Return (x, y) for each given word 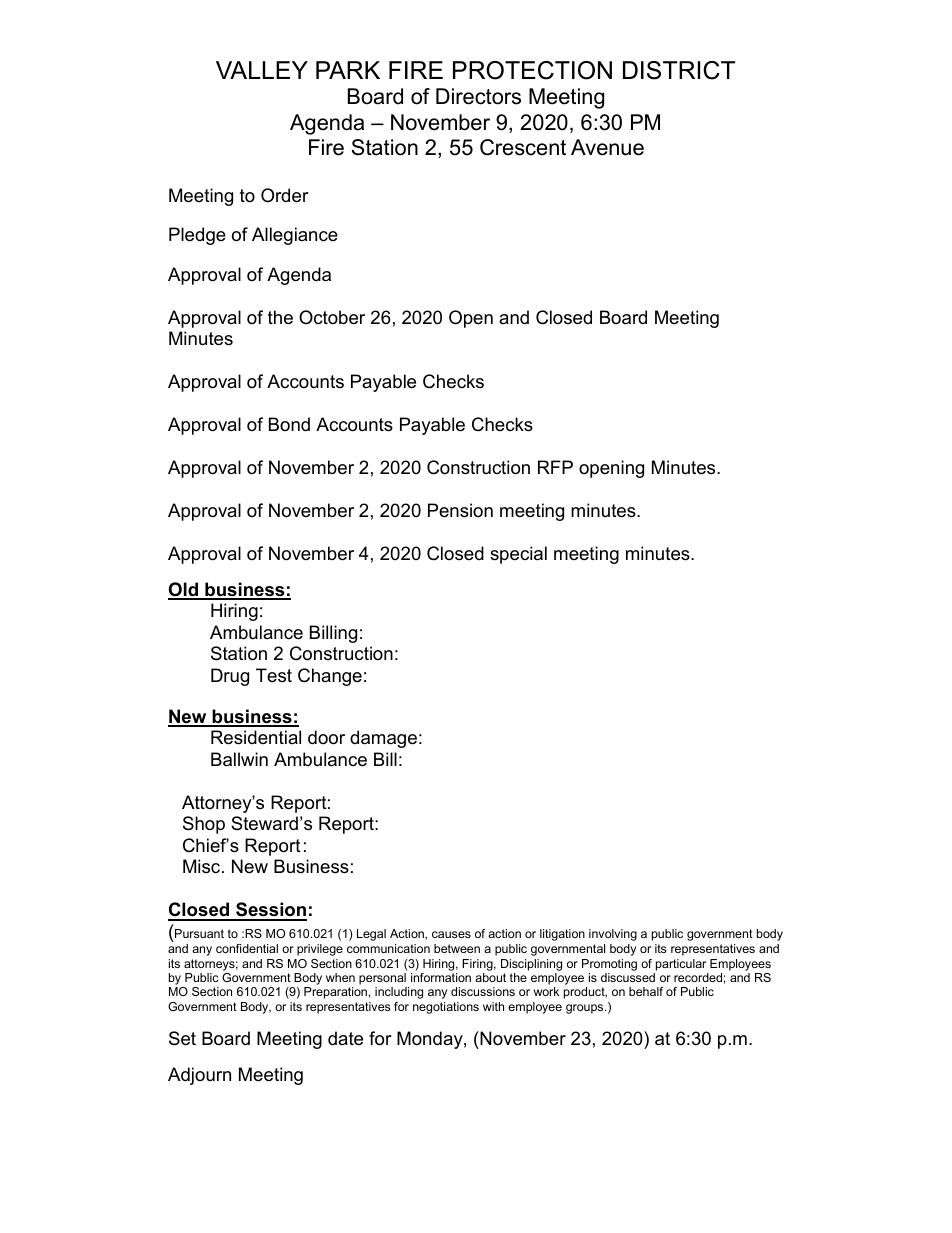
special (518, 555)
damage (383, 739)
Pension (460, 510)
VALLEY (262, 70)
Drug (230, 677)
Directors (478, 96)
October (332, 317)
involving (613, 935)
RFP (555, 467)
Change (330, 677)
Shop (204, 825)
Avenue (607, 147)
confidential (247, 948)
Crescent (523, 147)
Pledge (197, 236)
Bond (289, 424)
